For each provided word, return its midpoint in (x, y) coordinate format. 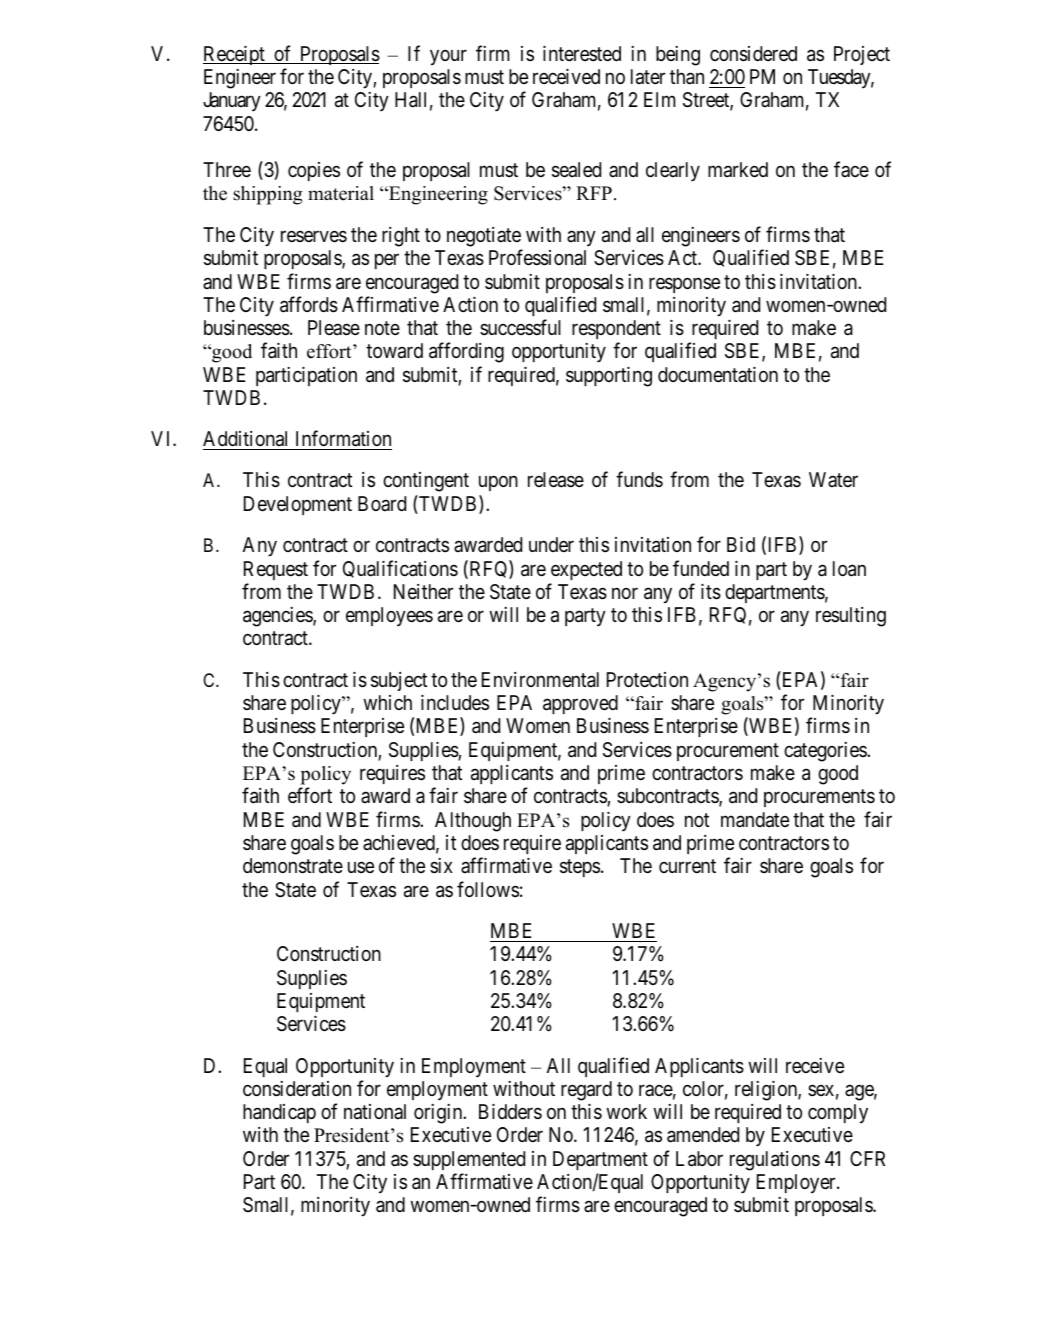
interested (582, 53)
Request (276, 570)
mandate (755, 820)
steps (580, 868)
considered (753, 54)
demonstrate (293, 866)
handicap (279, 1113)
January (232, 101)
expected (586, 570)
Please (334, 328)
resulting (851, 617)
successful (520, 327)
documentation (718, 374)
